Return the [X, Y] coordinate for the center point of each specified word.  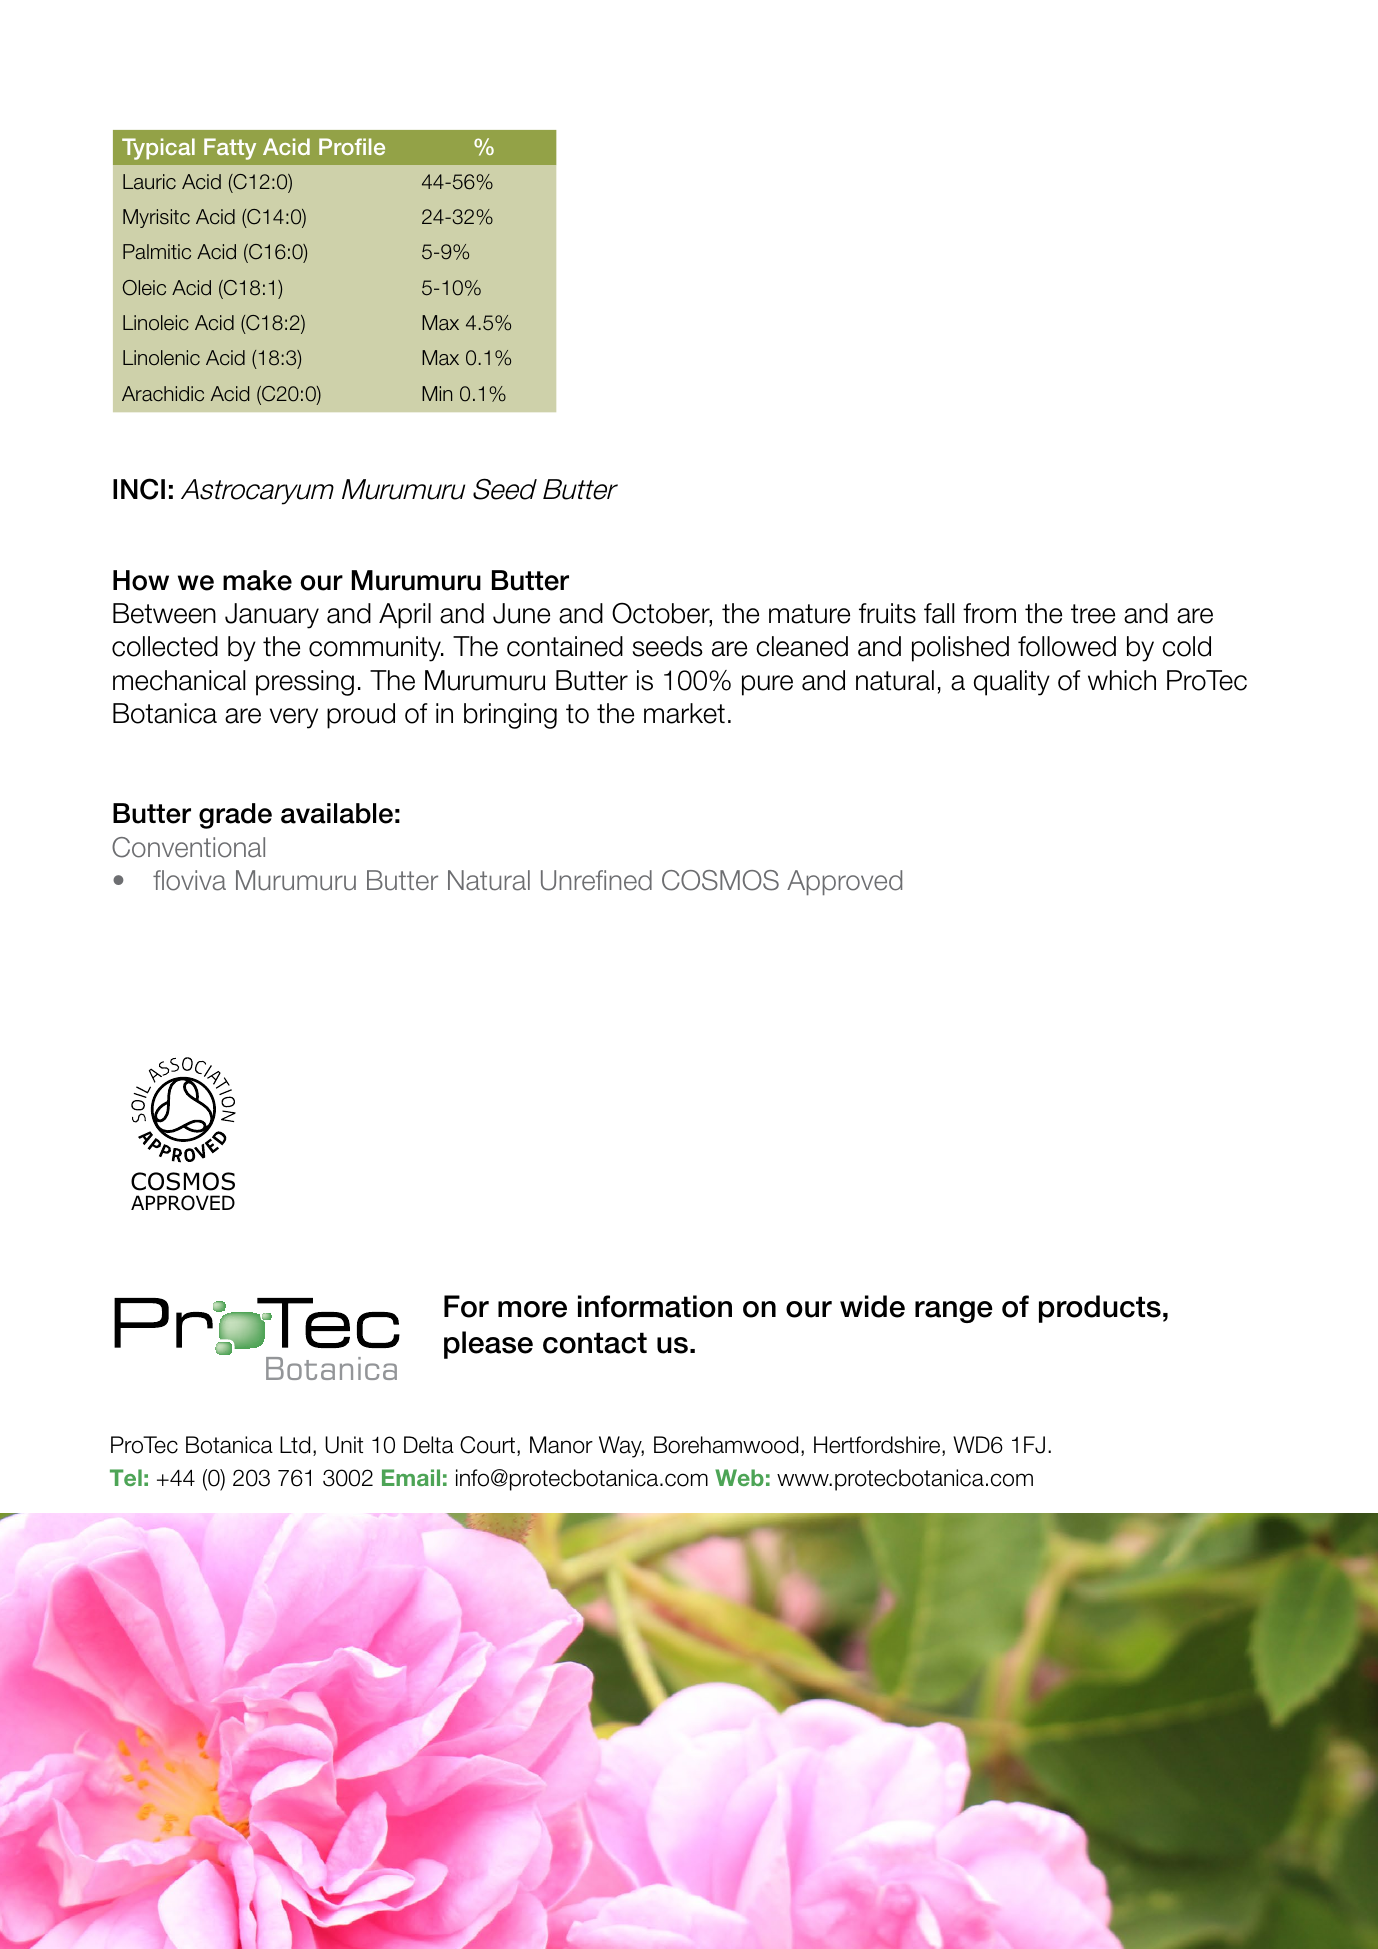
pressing [305, 683]
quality [1012, 683]
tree [1093, 614]
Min [437, 393]
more [532, 1309]
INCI [139, 489]
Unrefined [596, 880]
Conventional [188, 847]
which [1122, 680]
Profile [352, 146]
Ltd [295, 1445]
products [1100, 1309]
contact [595, 1343]
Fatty [230, 149]
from [989, 613]
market [684, 713]
